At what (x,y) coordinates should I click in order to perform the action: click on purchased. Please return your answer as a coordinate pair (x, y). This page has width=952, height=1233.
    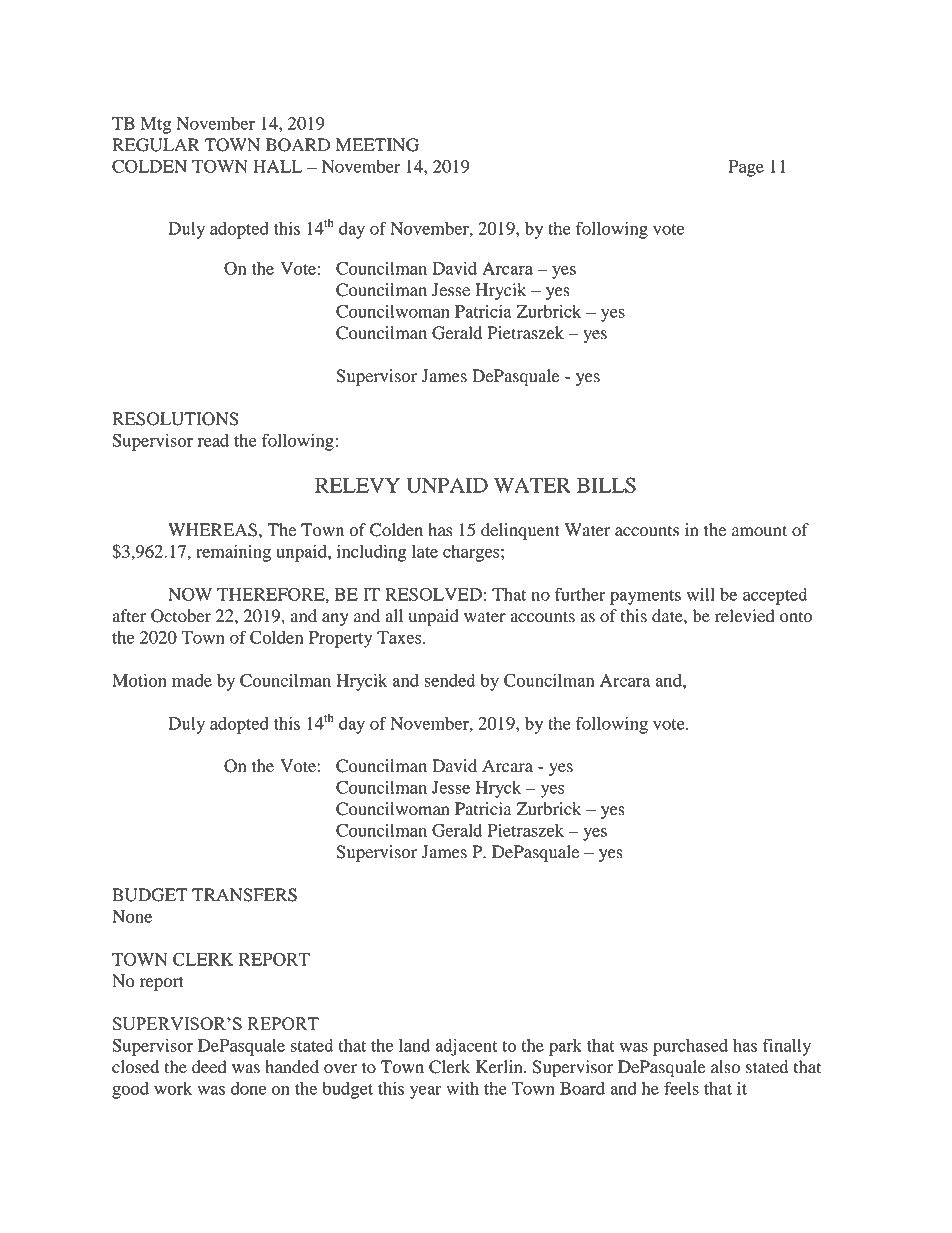
    Looking at the image, I should click on (690, 1047).
